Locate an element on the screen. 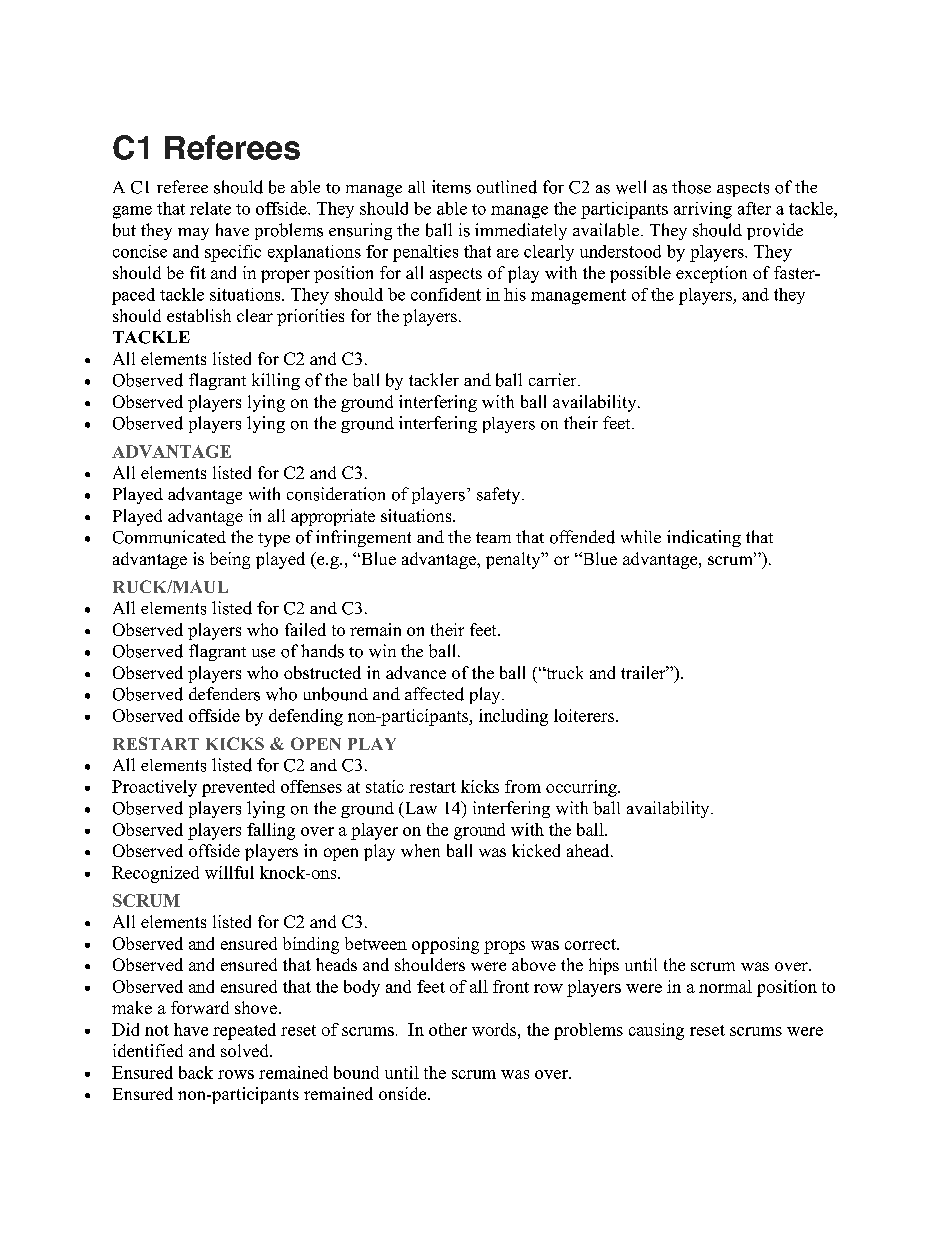 This screenshot has width=952, height=1233. affected is located at coordinates (434, 694).
